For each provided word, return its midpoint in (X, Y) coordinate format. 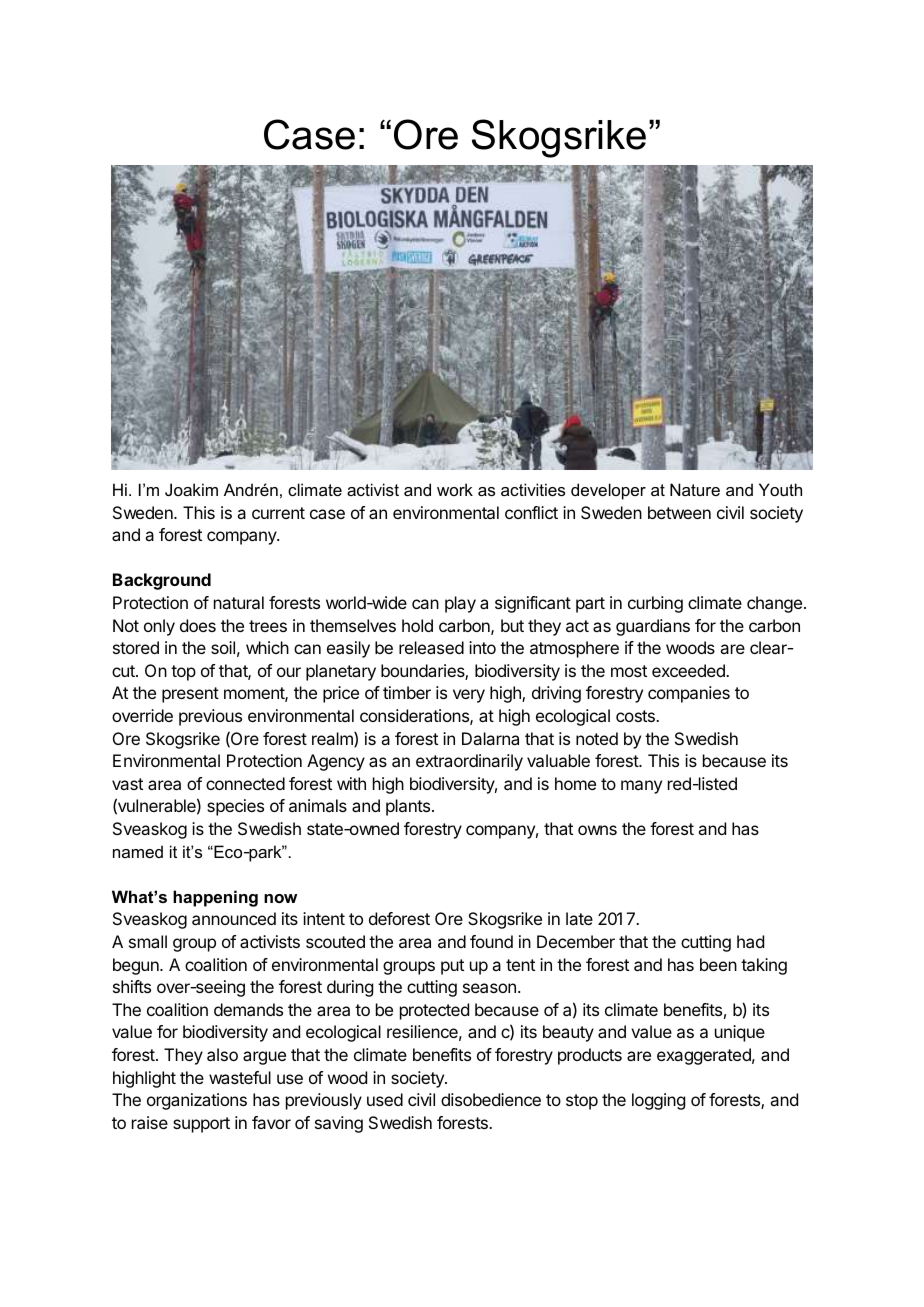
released (431, 647)
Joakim (191, 489)
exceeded (689, 670)
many (641, 787)
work (455, 489)
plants (409, 807)
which (267, 647)
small (148, 941)
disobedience (491, 1099)
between (679, 512)
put (452, 967)
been (718, 964)
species (235, 807)
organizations (197, 1101)
